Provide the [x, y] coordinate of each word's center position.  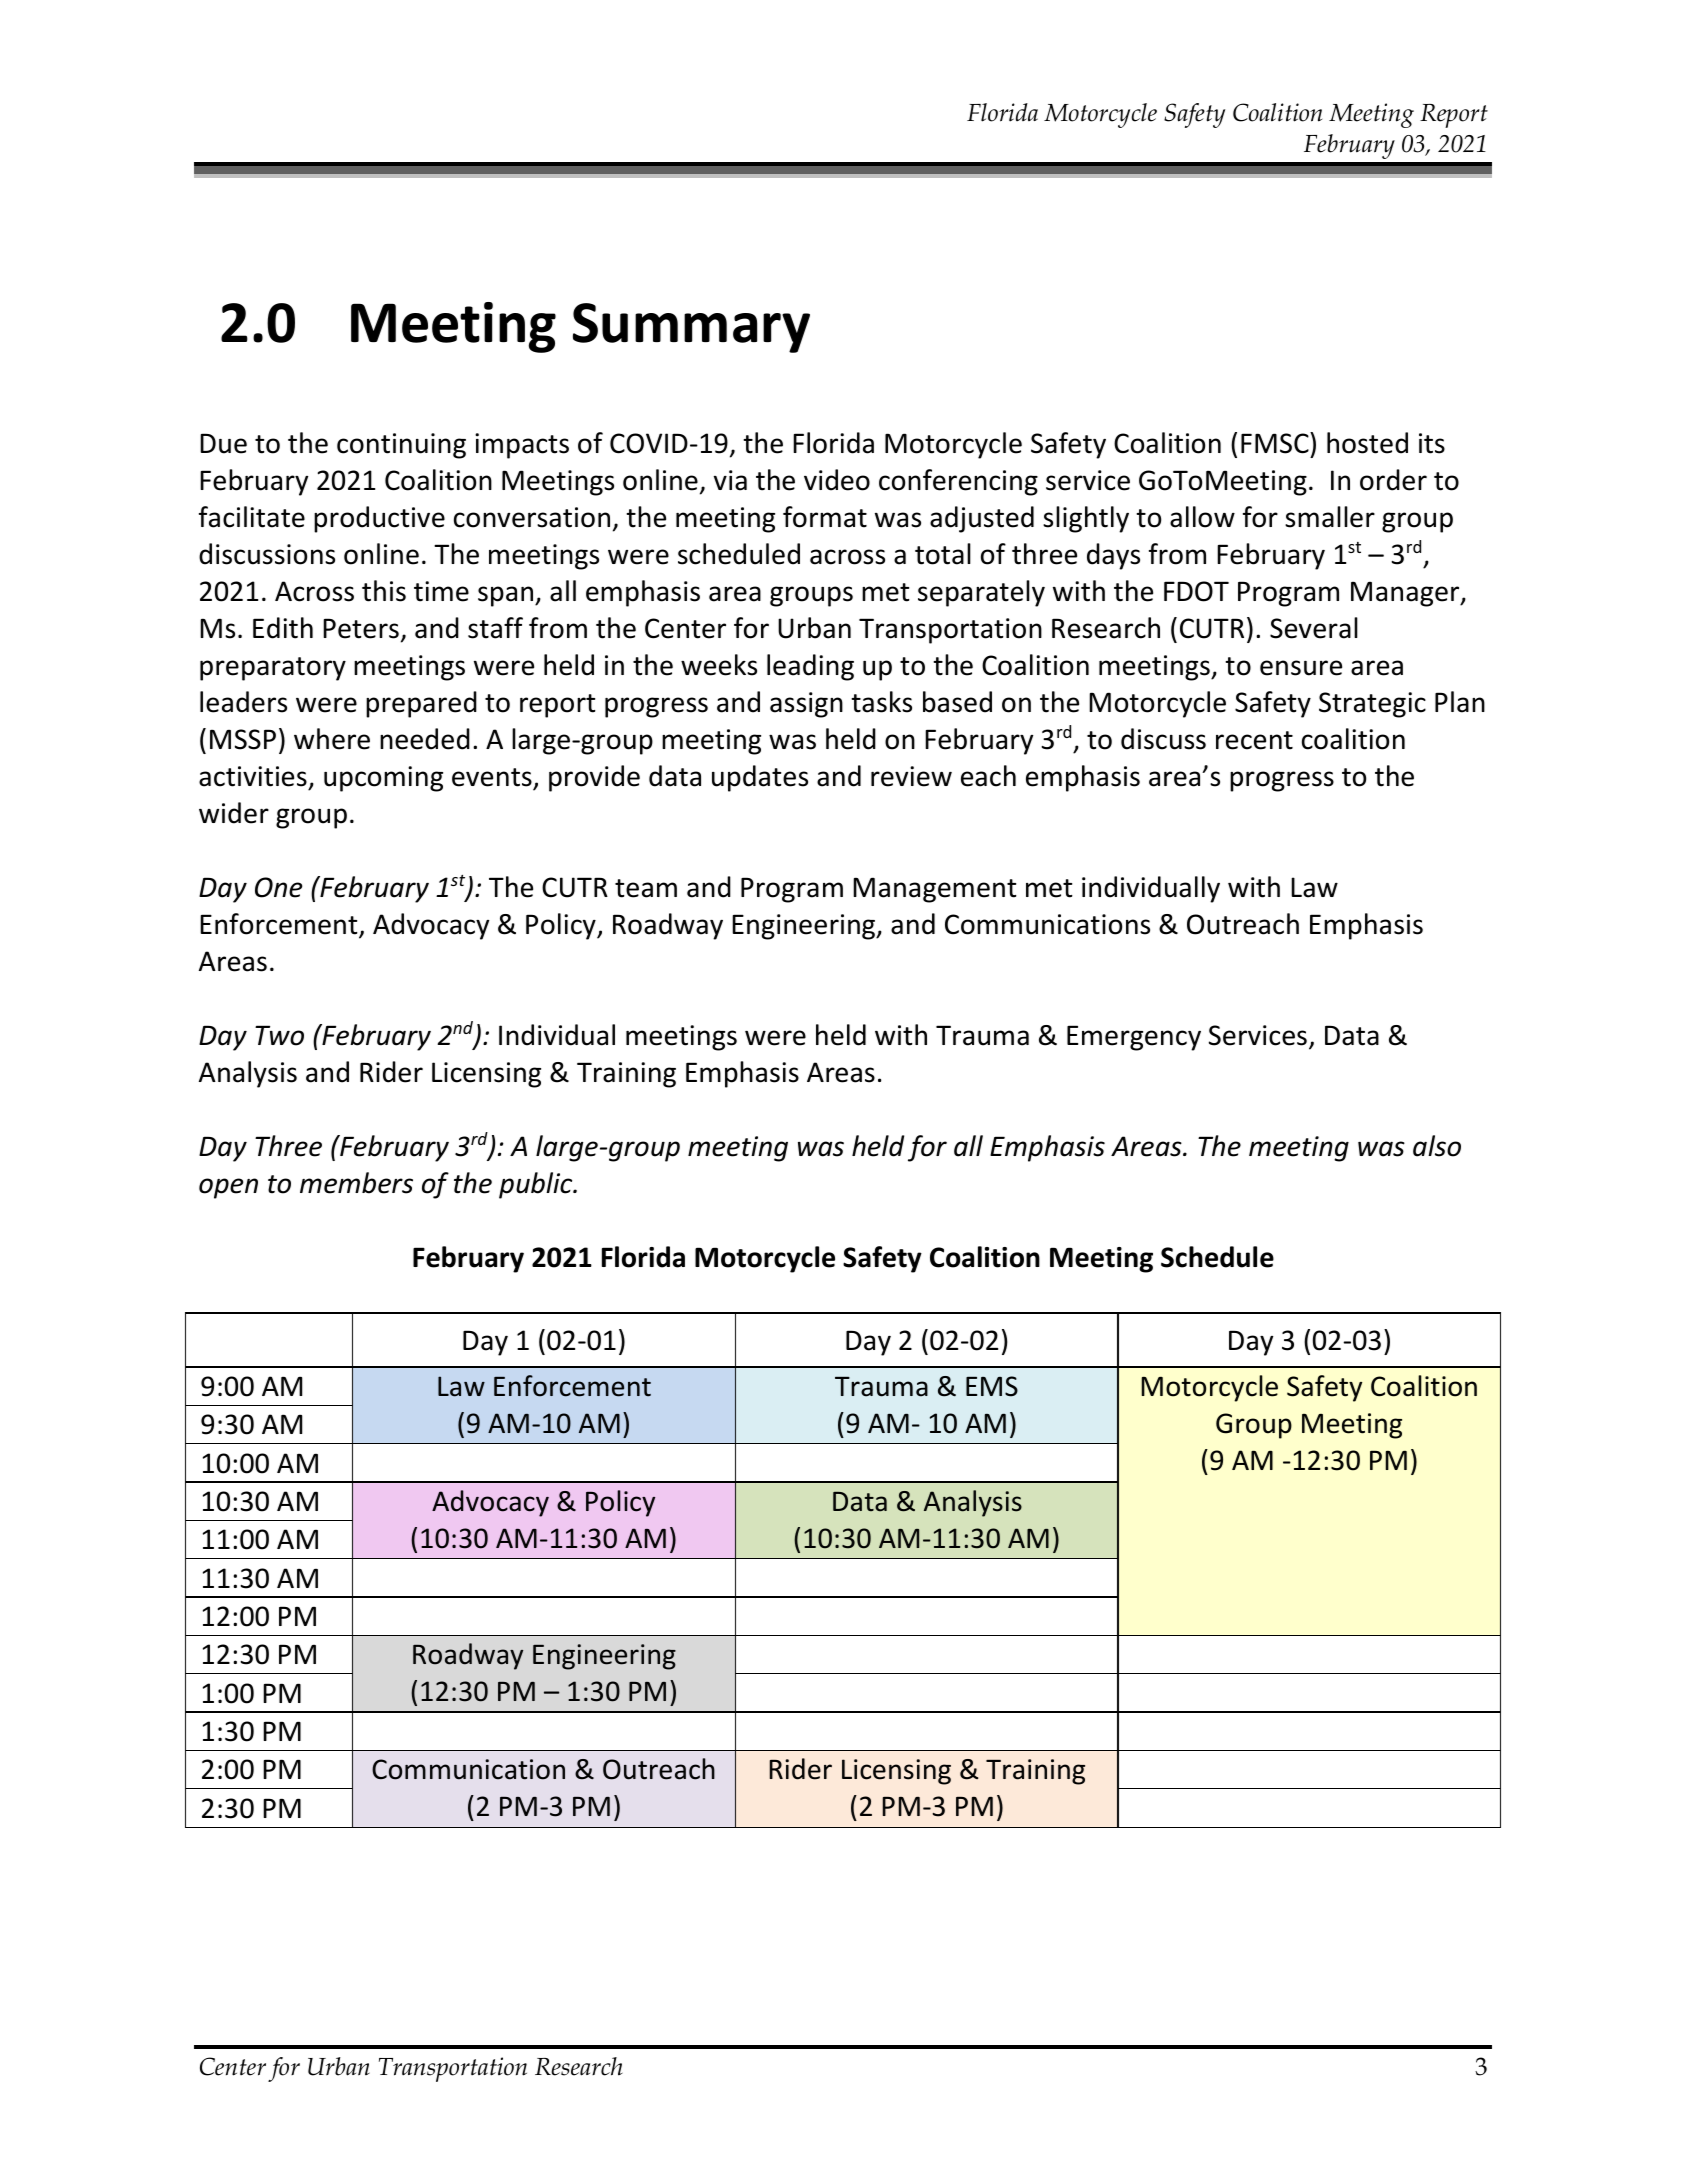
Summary [691, 328]
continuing [401, 446]
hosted [1367, 443]
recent [1254, 740]
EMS [992, 1386]
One [278, 887]
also [1437, 1146]
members [356, 1183]
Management [935, 890]
